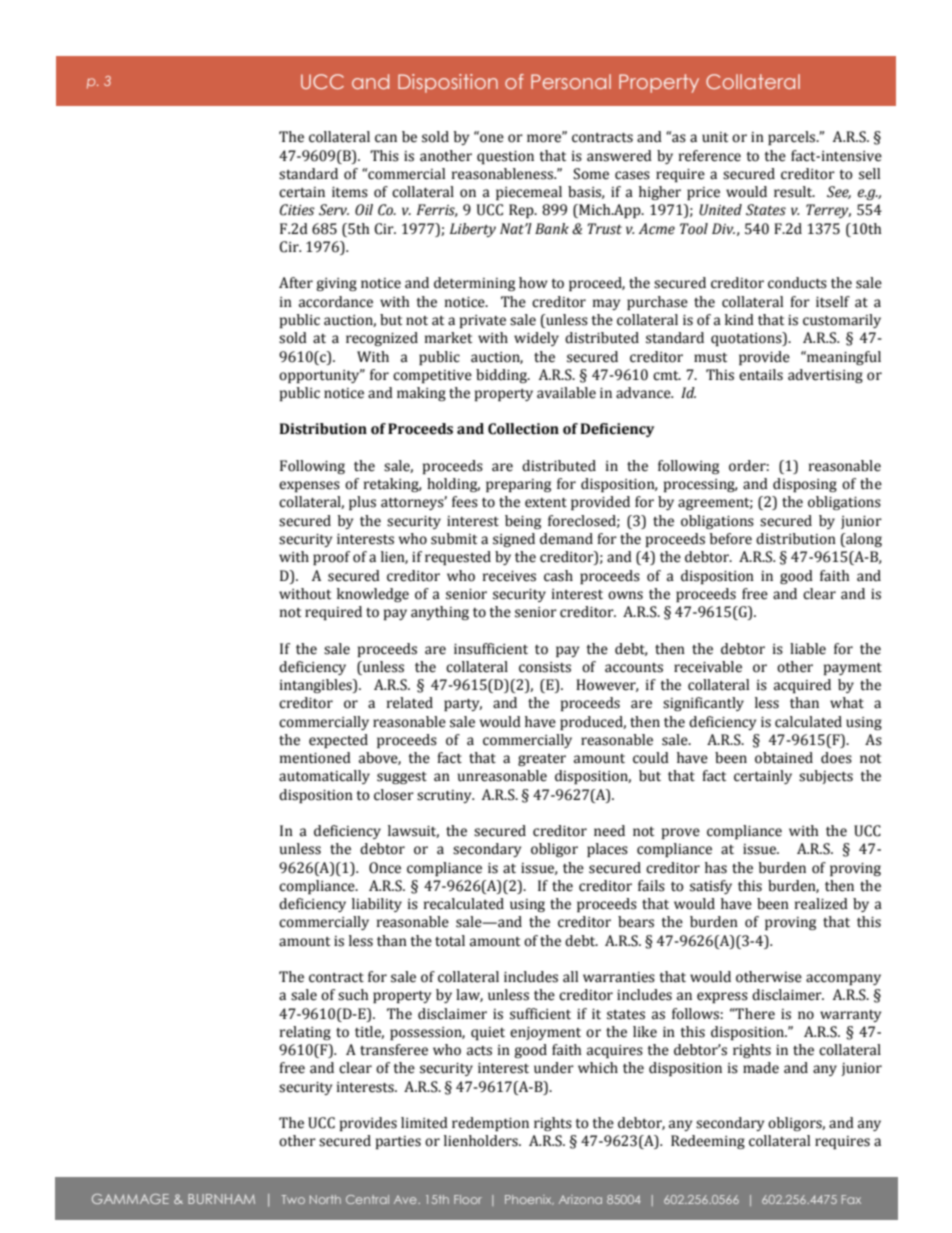 The width and height of the image is (952, 1233). What do you see at coordinates (350, 192) in the image?
I see `items` at bounding box center [350, 192].
